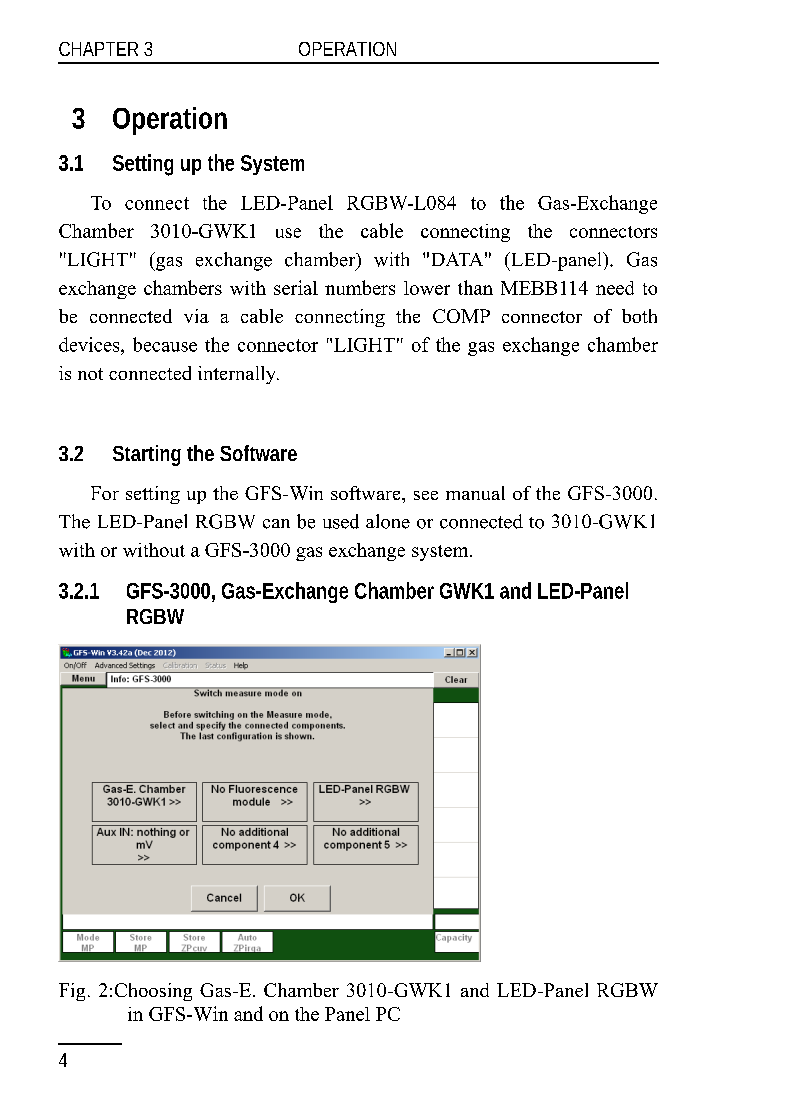  Describe the element at coordinates (360, 287) in the screenshot. I see `numbers` at that location.
